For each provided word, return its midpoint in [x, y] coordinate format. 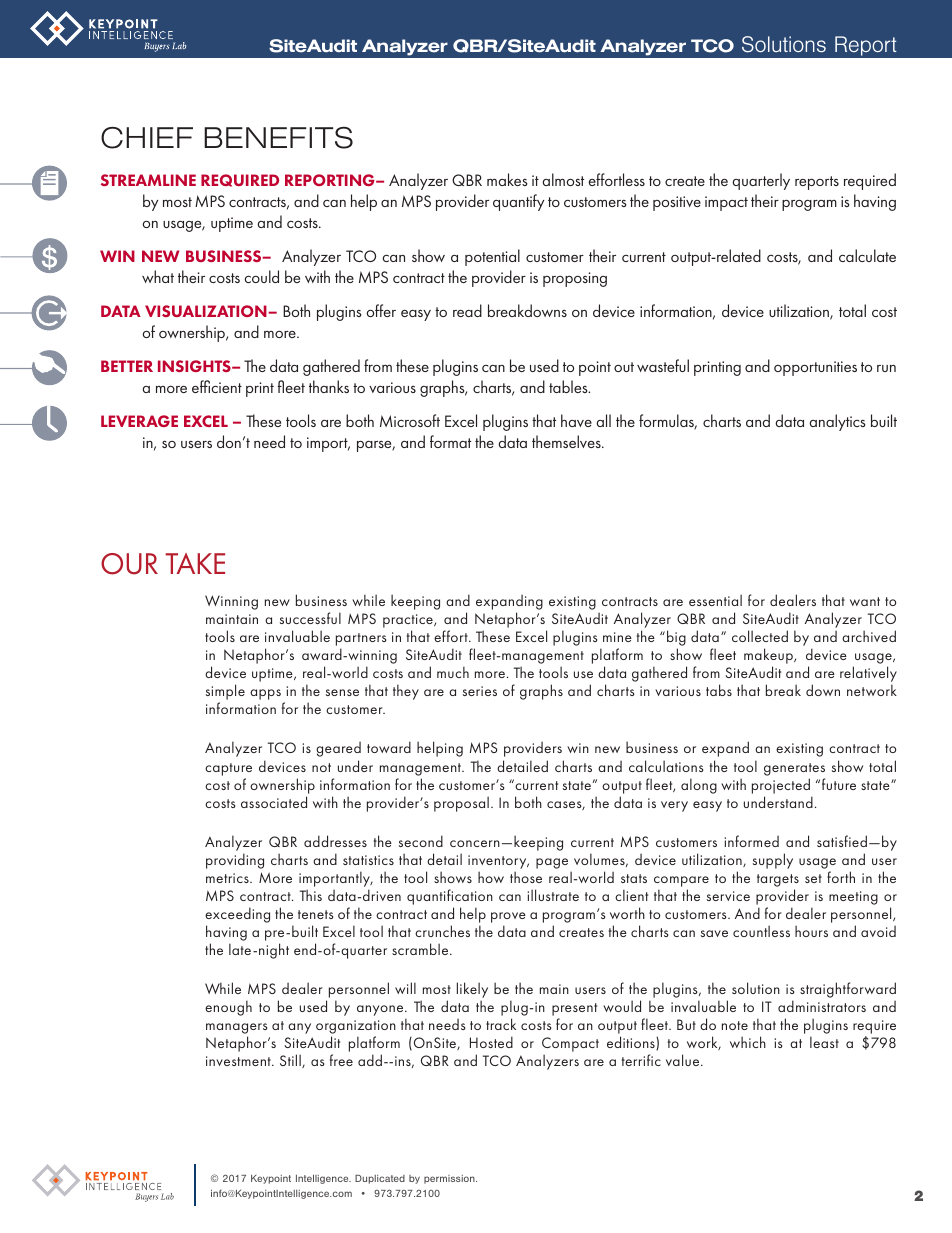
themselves [567, 441]
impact [726, 203]
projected [781, 786]
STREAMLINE [148, 180]
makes [507, 179]
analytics [837, 422]
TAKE [195, 563]
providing [235, 861]
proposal [461, 804]
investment [239, 1061]
